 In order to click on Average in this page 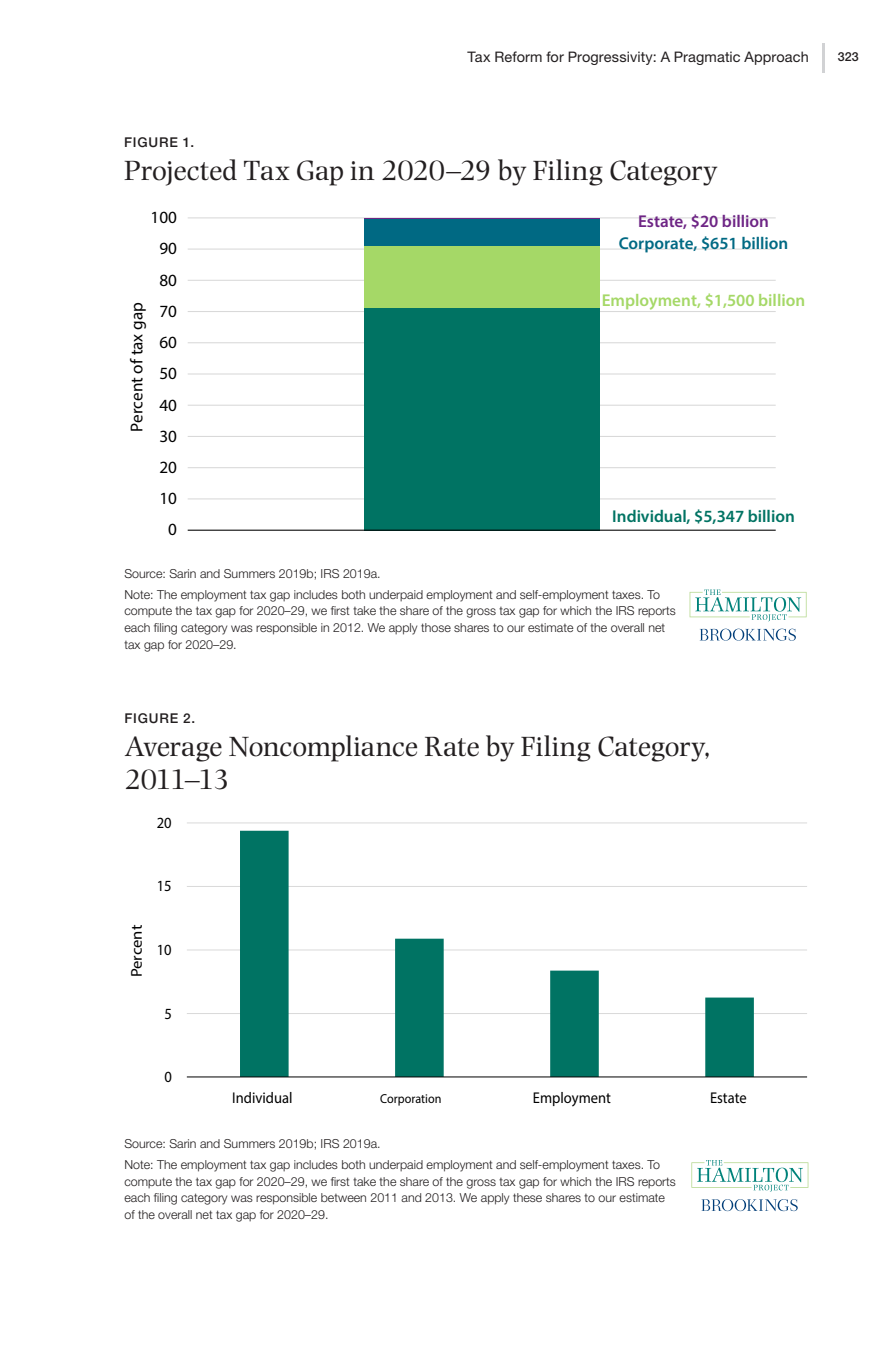, I will do `click(173, 749)`.
